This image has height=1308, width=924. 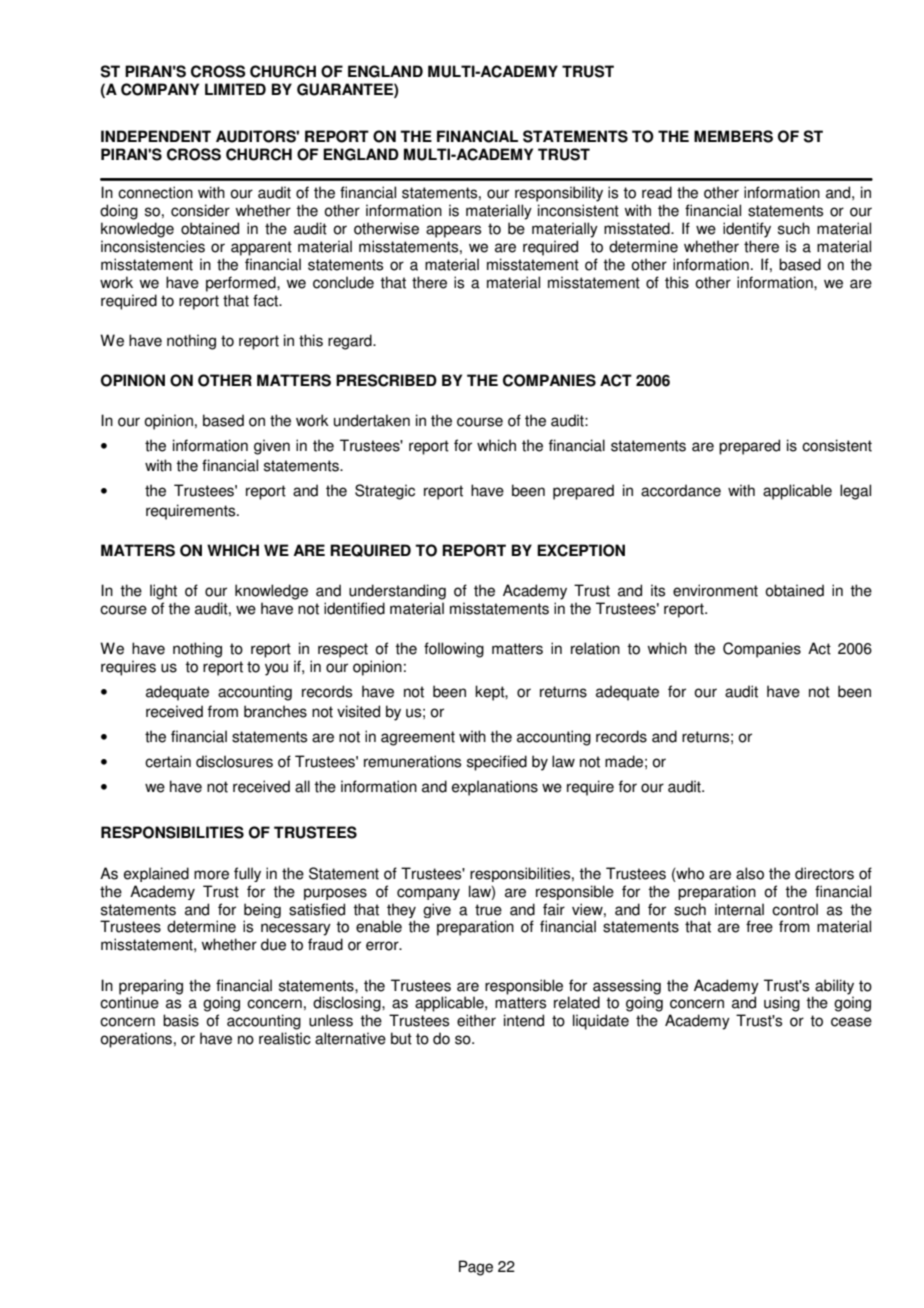 I want to click on responsibility, so click(x=559, y=194).
